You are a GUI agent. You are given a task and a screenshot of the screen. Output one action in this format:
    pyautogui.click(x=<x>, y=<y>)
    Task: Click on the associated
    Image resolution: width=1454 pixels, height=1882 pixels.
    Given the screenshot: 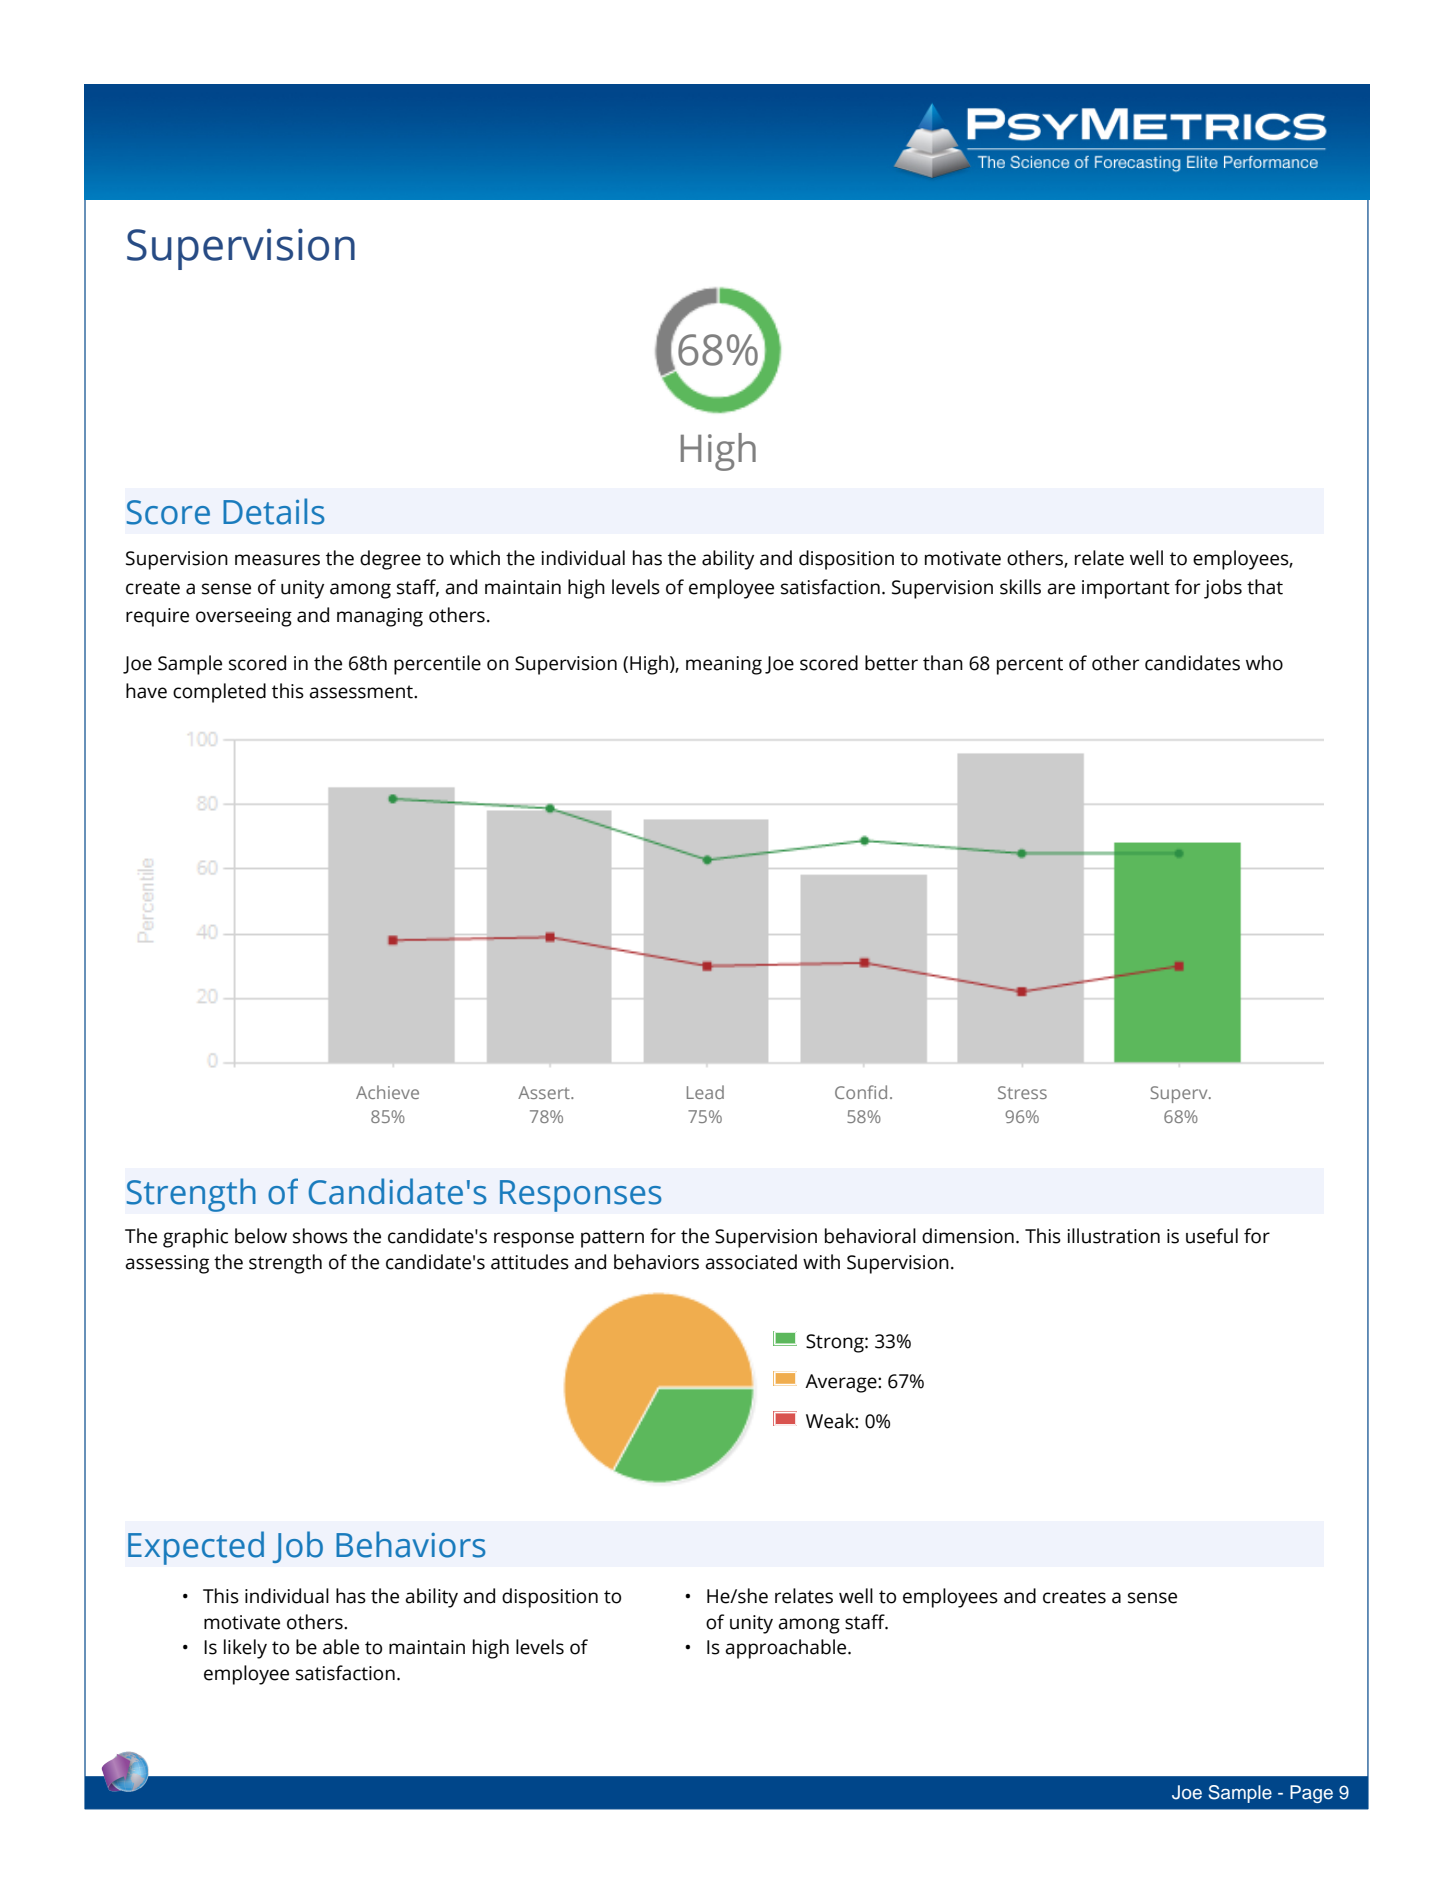 What is the action you would take?
    pyautogui.click(x=751, y=1262)
